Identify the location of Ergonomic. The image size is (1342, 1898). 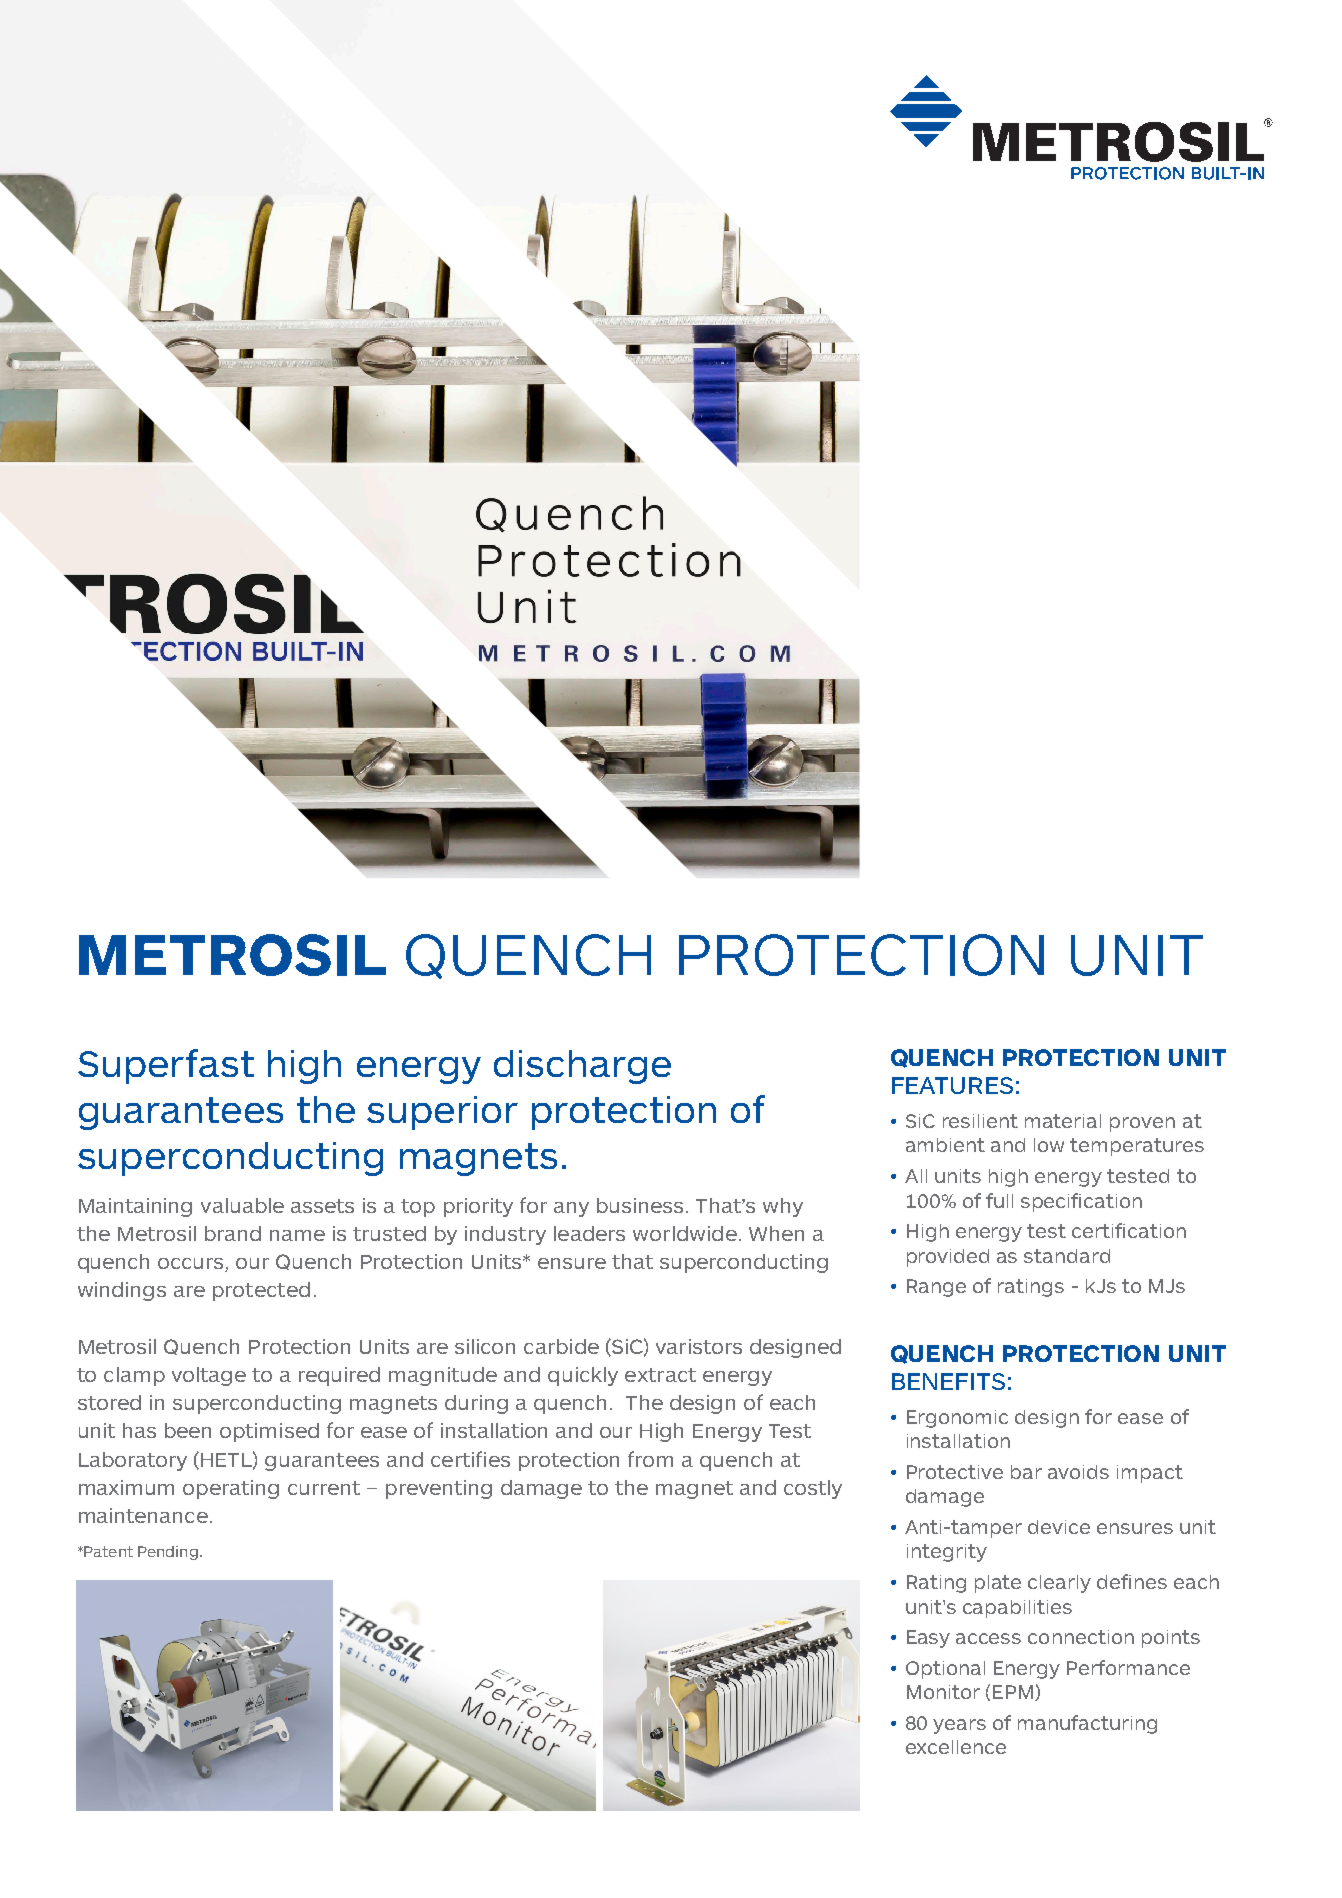
(957, 1419).
